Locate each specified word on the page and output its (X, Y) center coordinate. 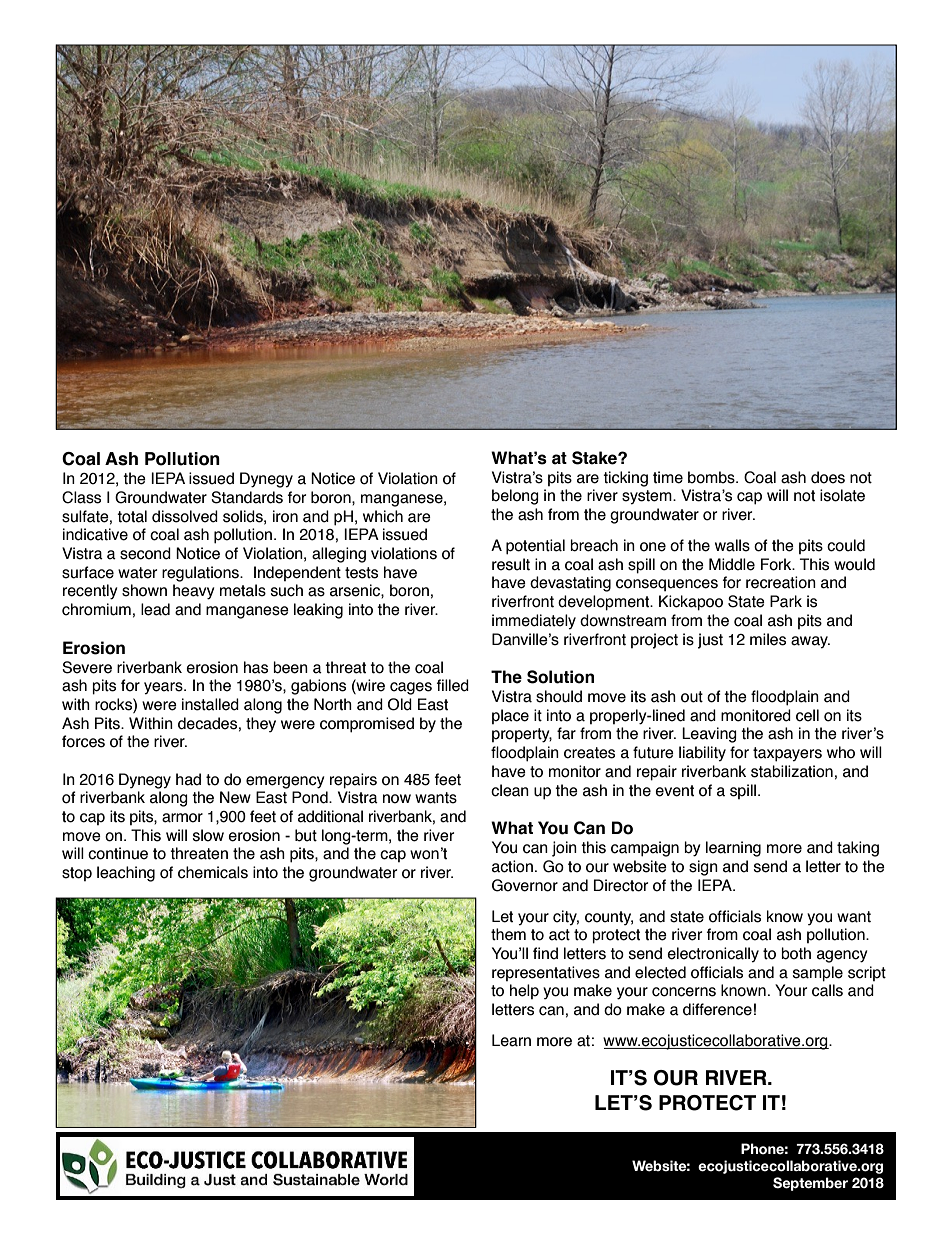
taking (858, 849)
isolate (842, 495)
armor (182, 818)
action (512, 866)
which (383, 516)
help (524, 991)
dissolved (185, 516)
